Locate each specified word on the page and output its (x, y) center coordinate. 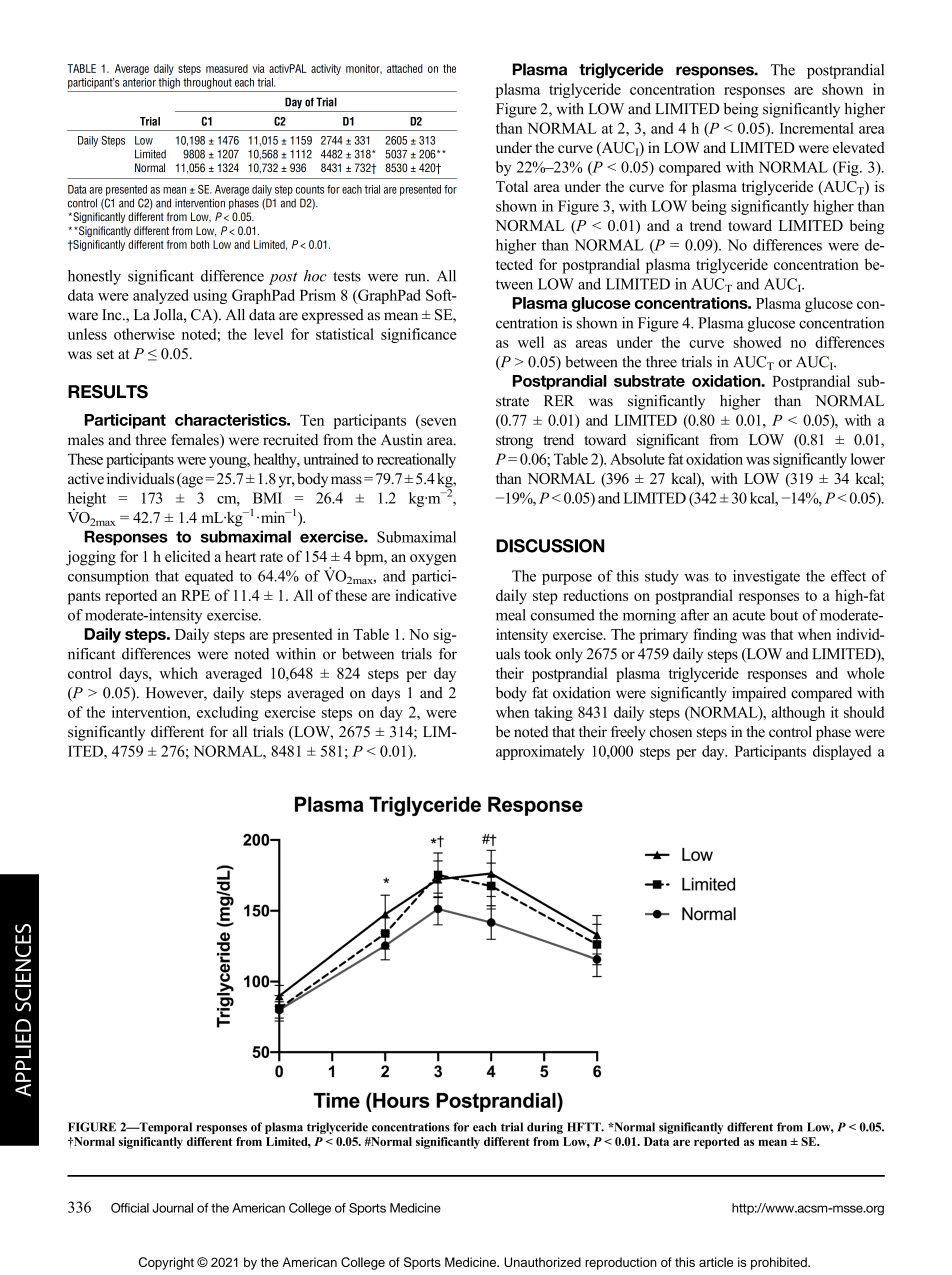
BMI (267, 498)
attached (405, 68)
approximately (540, 752)
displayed (842, 752)
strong (514, 442)
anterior (139, 82)
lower (868, 459)
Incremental (817, 128)
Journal (172, 1208)
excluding (228, 713)
